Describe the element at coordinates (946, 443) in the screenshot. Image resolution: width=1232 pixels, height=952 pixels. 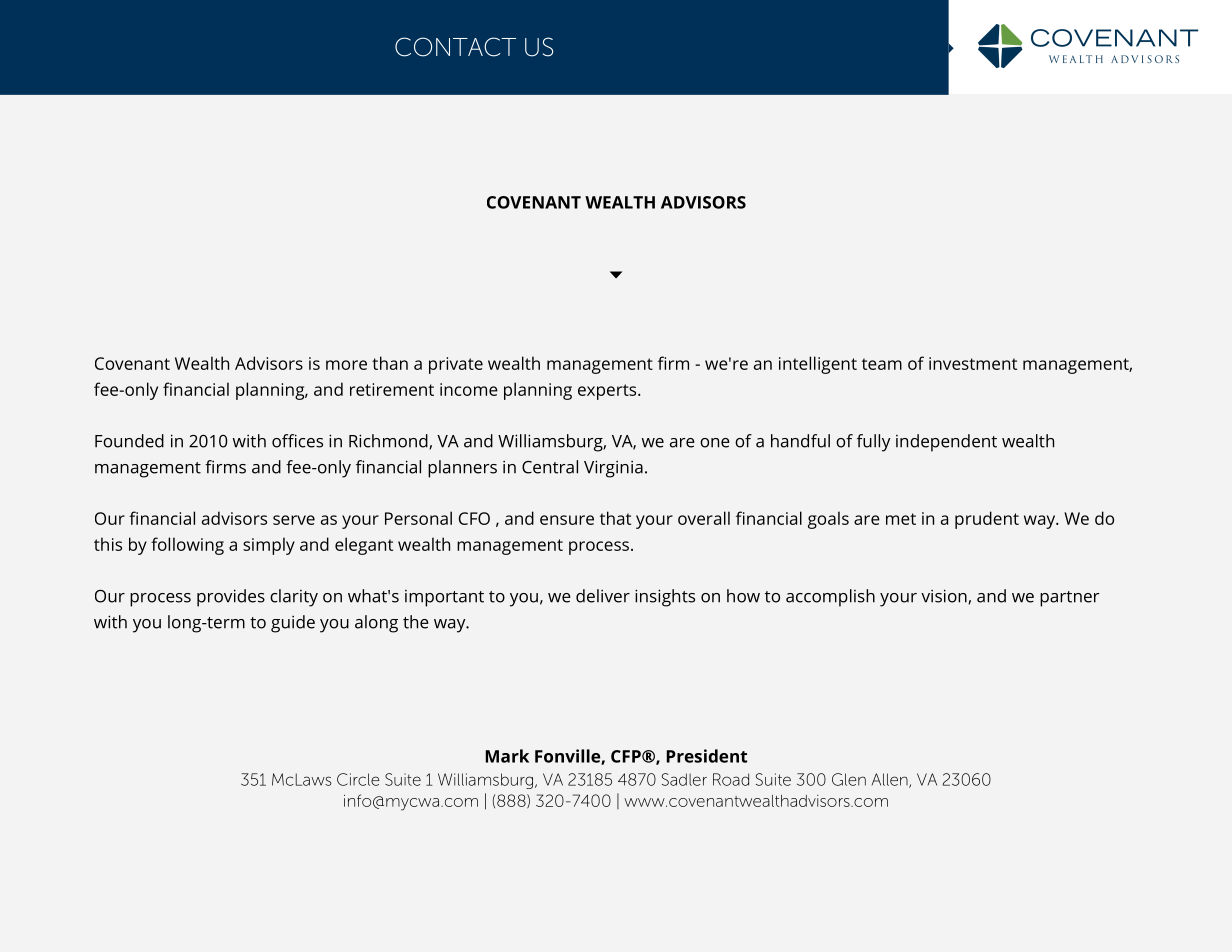
I see `independent` at that location.
